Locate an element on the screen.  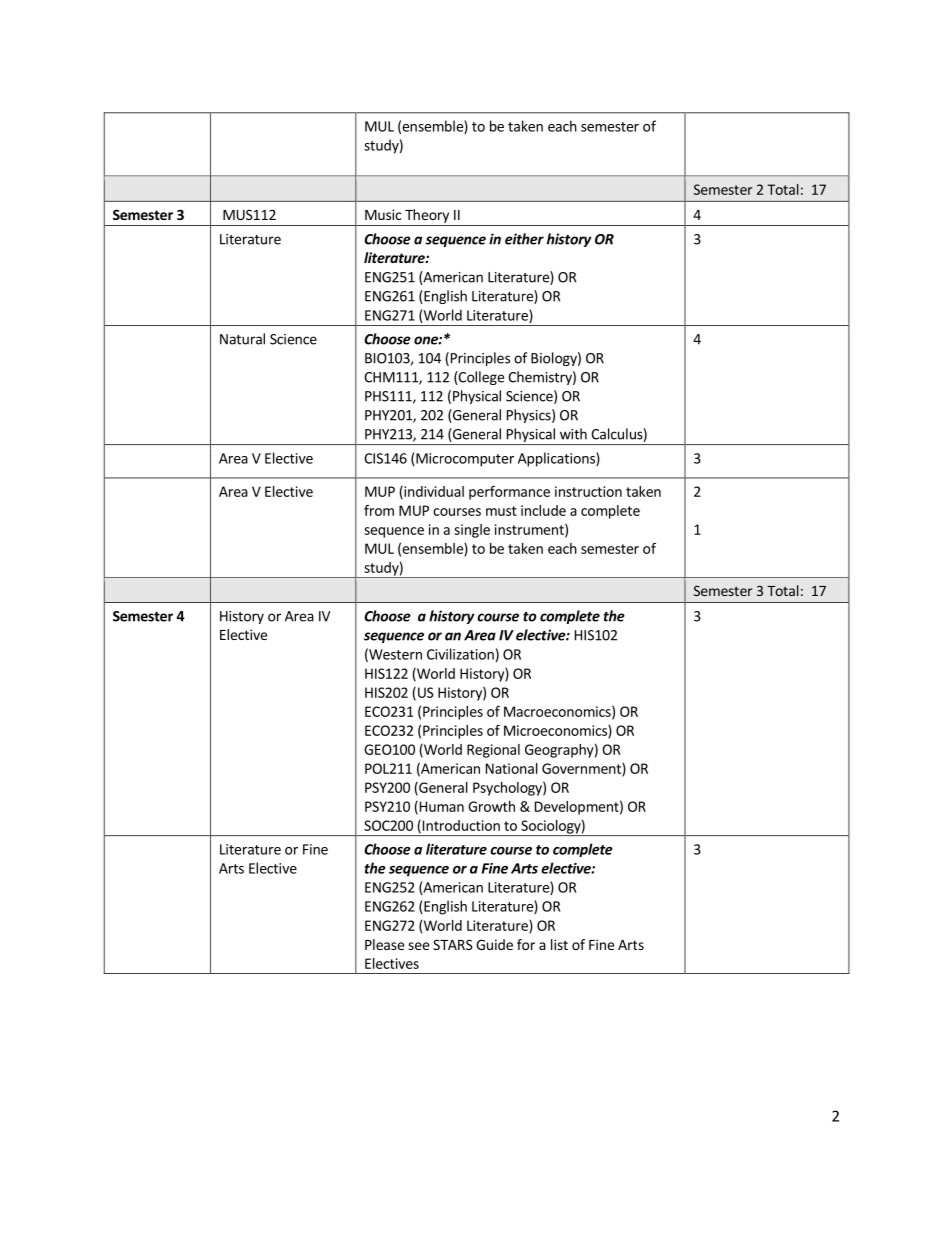
see is located at coordinates (418, 946).
